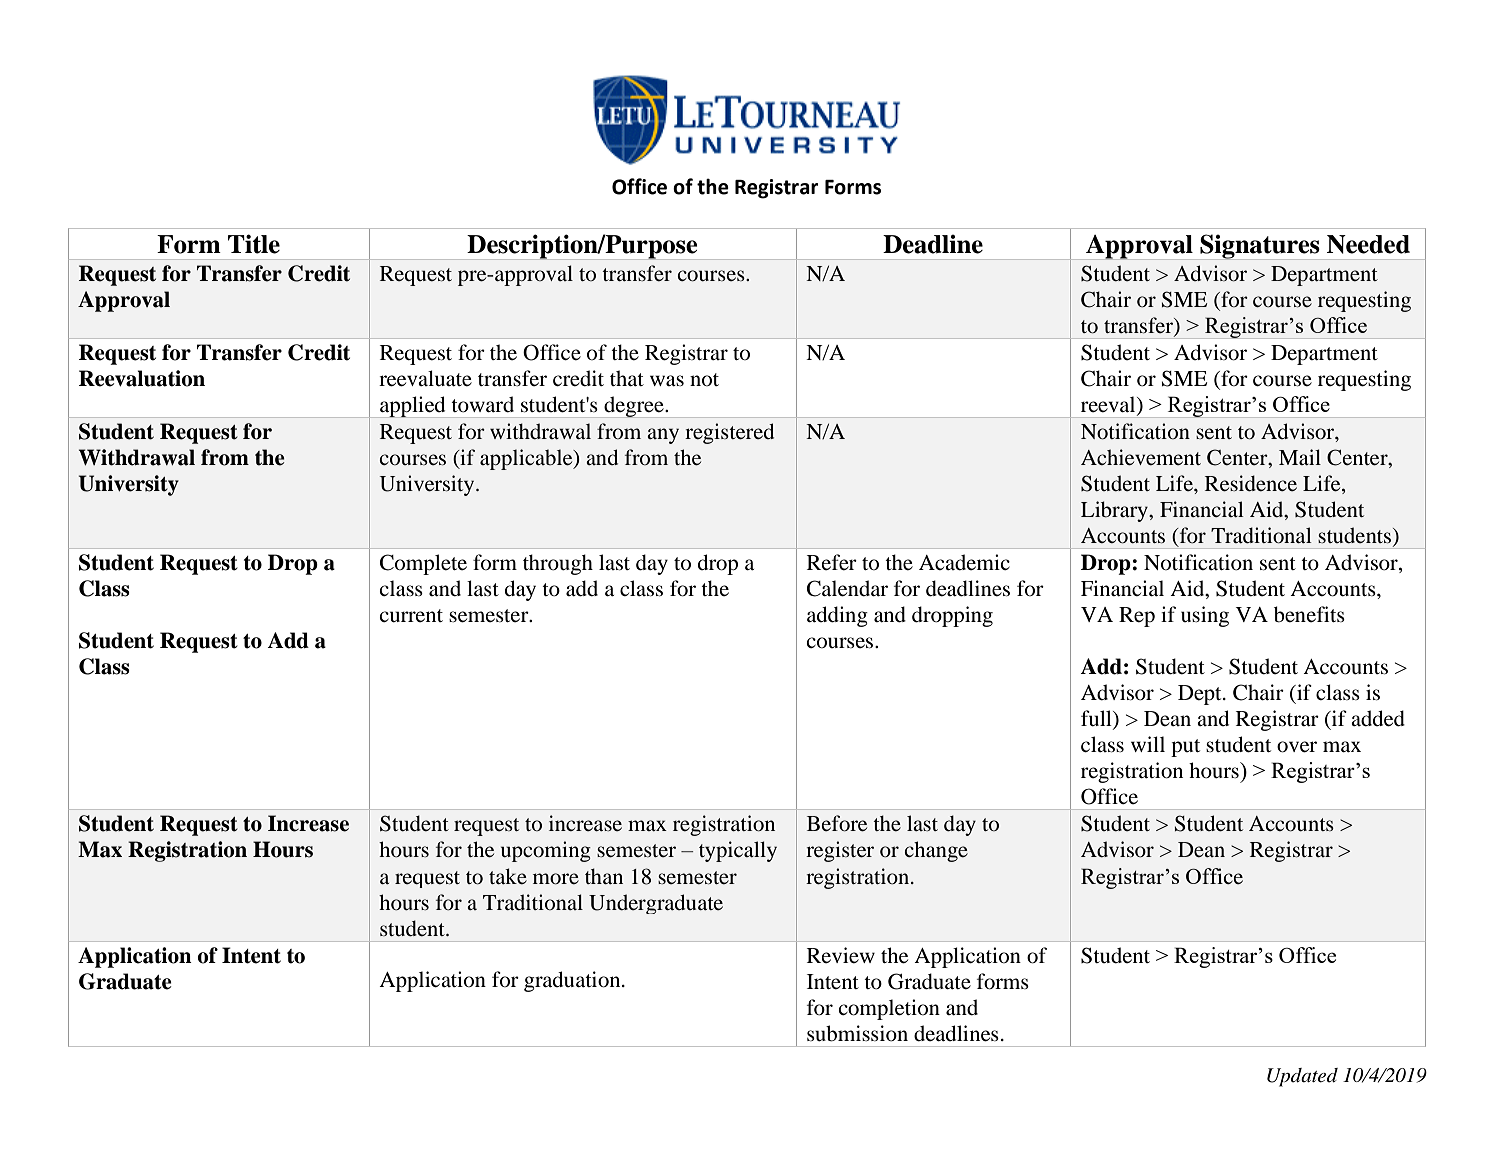  What do you see at coordinates (667, 380) in the screenshot?
I see `was` at bounding box center [667, 380].
